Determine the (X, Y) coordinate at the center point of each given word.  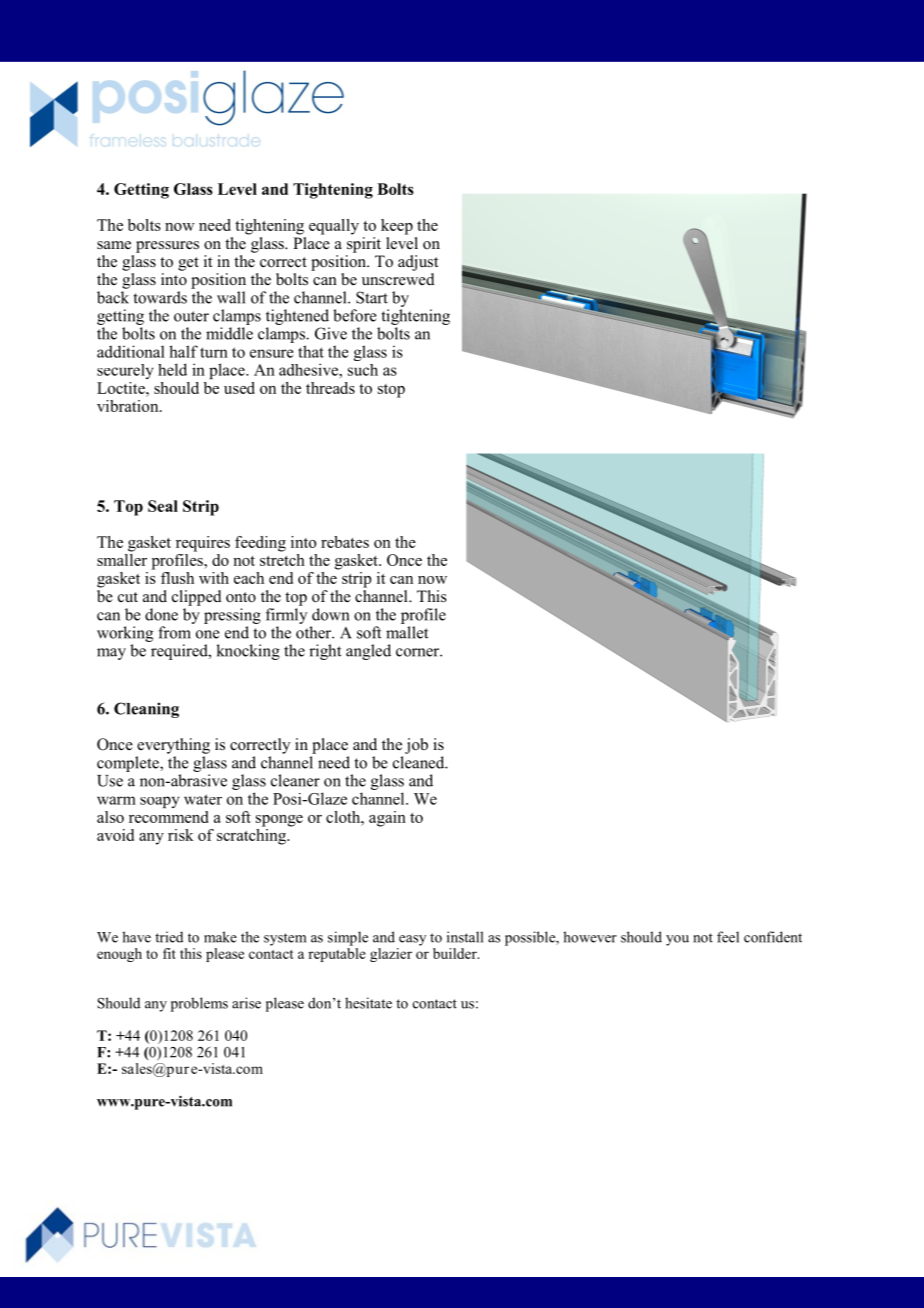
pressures (167, 247)
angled (368, 652)
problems (199, 1004)
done (161, 614)
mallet (407, 632)
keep (397, 227)
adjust (418, 263)
